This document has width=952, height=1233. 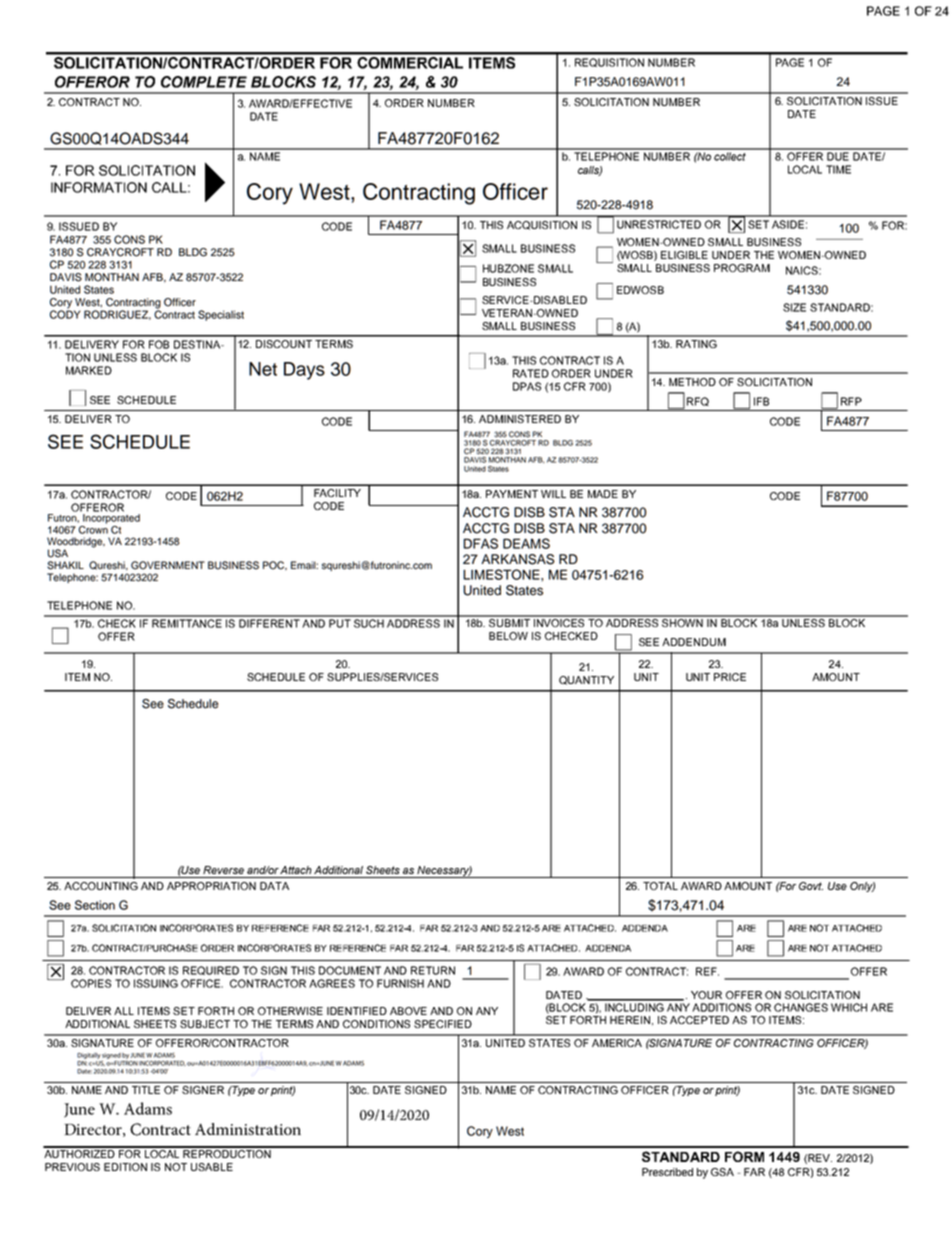 What do you see at coordinates (531, 373) in the document?
I see `RATED` at bounding box center [531, 373].
